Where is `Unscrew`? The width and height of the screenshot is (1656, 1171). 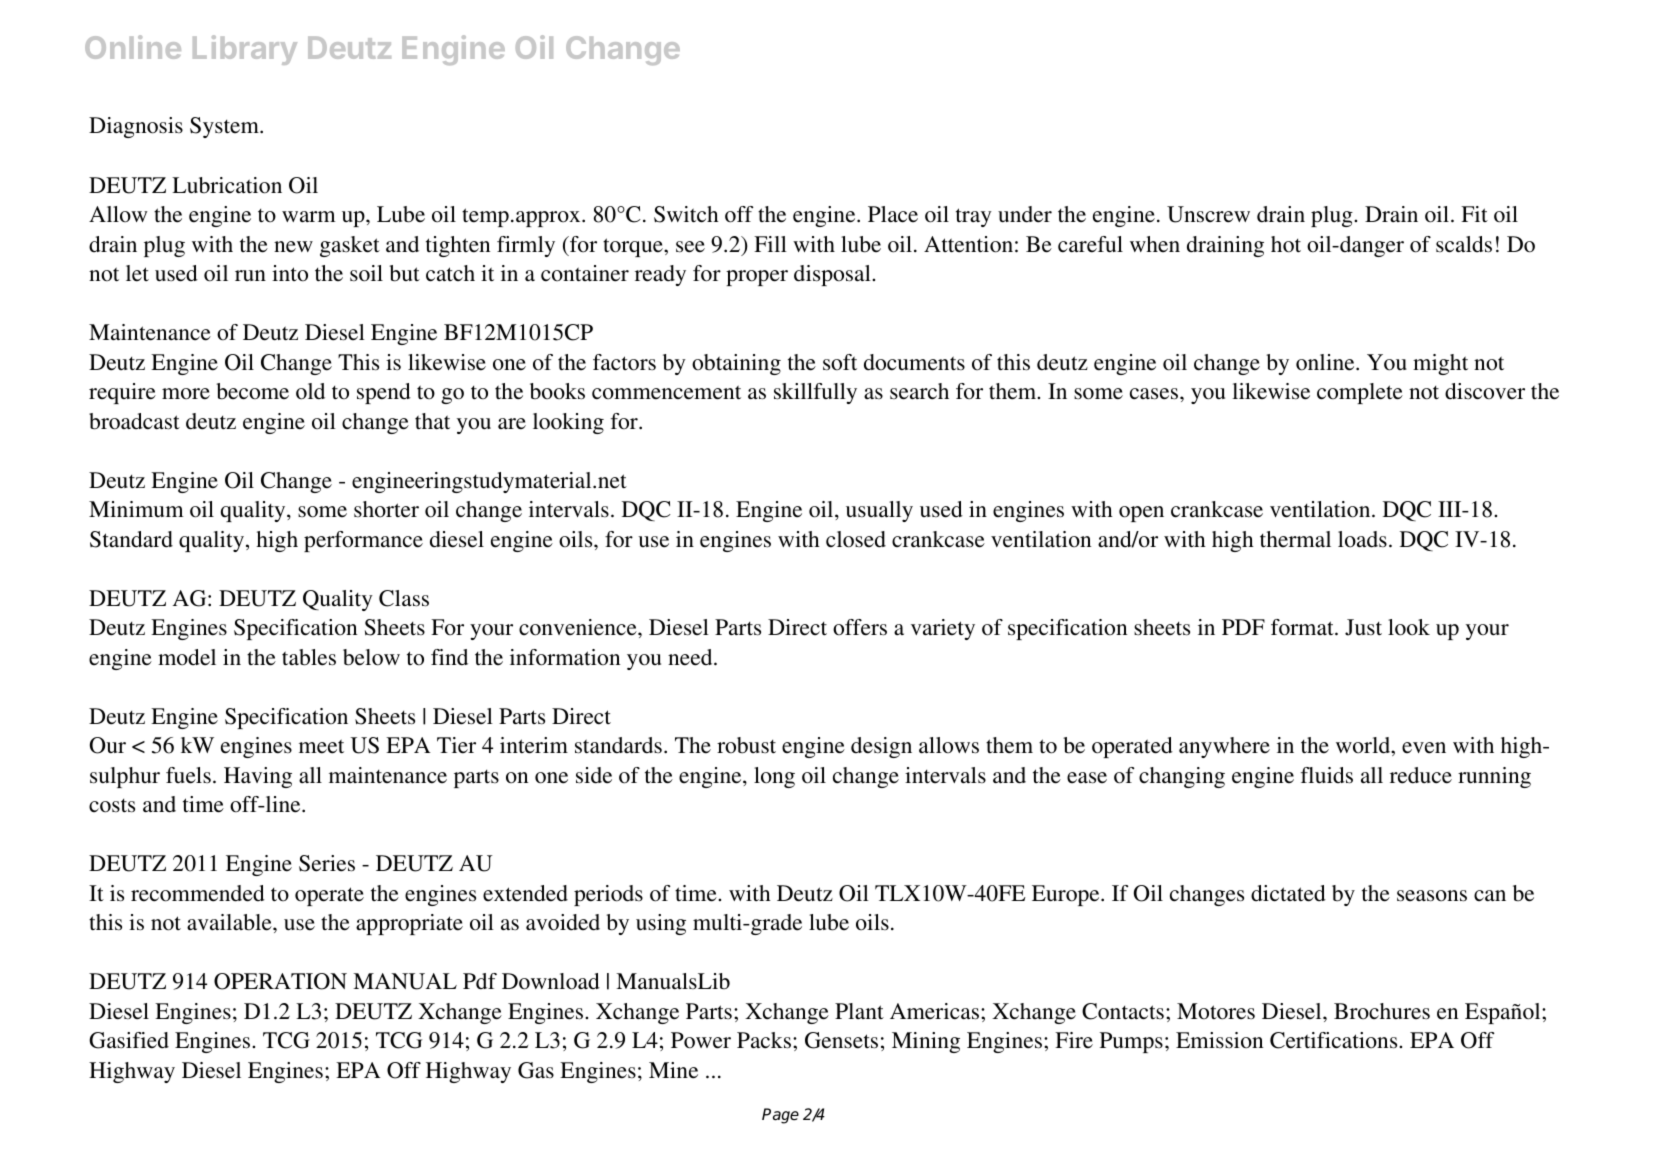 Unscrew is located at coordinates (1208, 214).
